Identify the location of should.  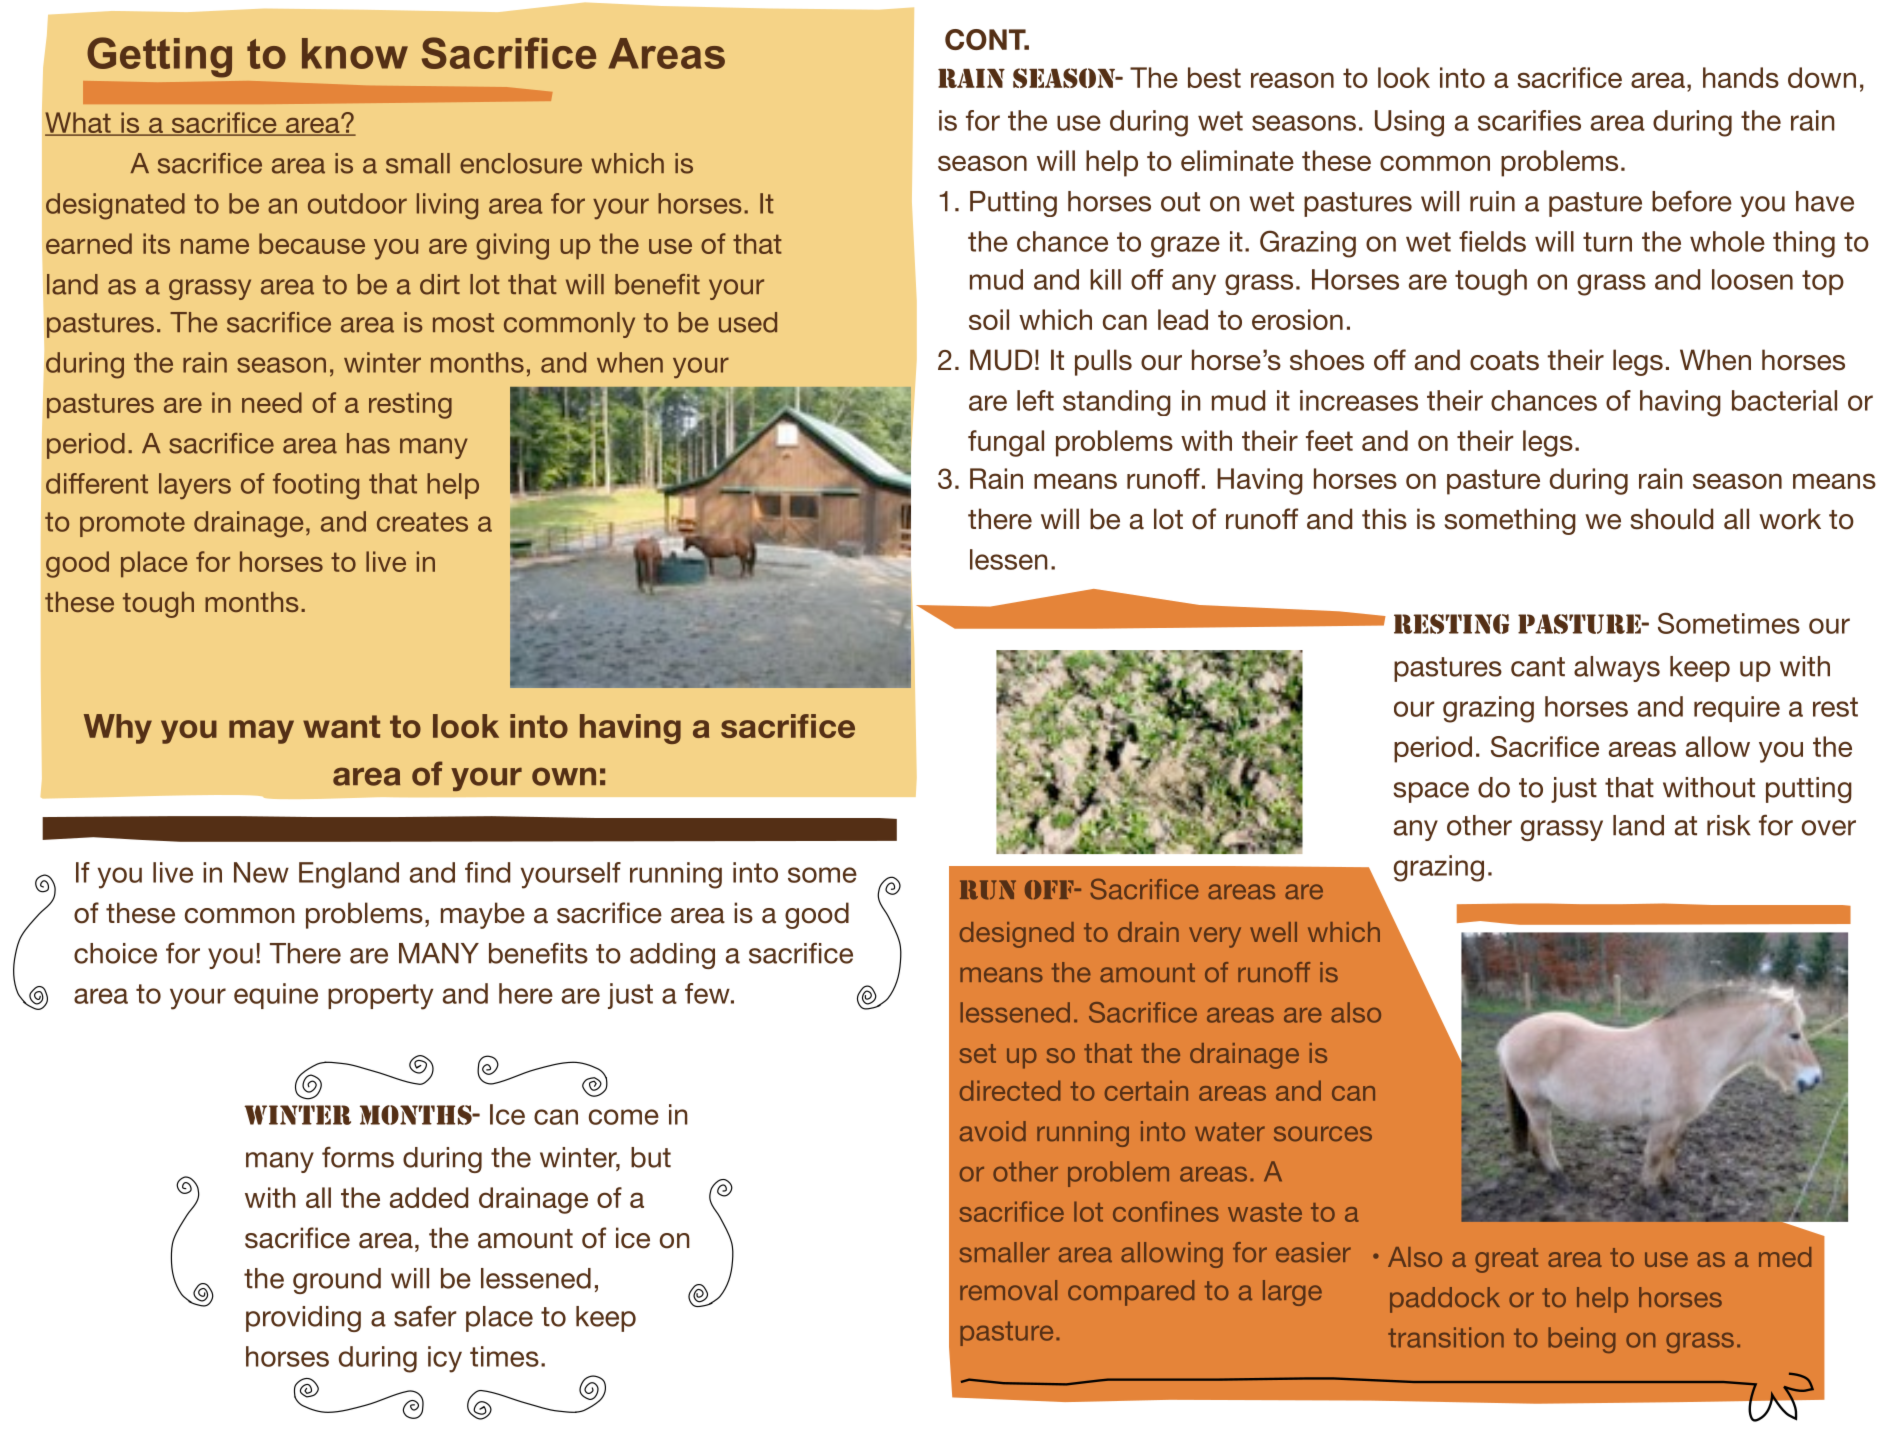
(1672, 519).
